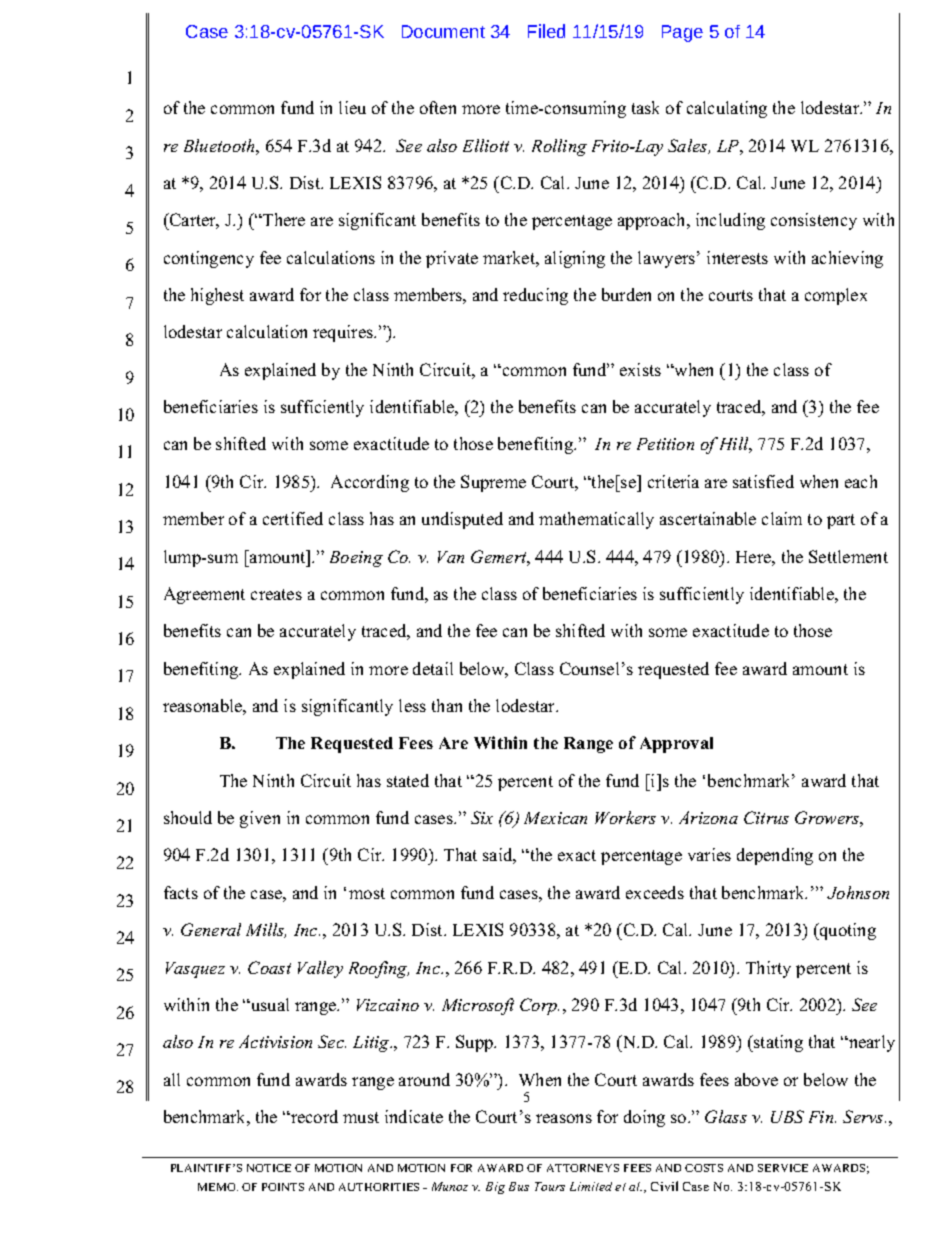 The image size is (952, 1233). What do you see at coordinates (352, 107) in the screenshot?
I see `lieu` at bounding box center [352, 107].
